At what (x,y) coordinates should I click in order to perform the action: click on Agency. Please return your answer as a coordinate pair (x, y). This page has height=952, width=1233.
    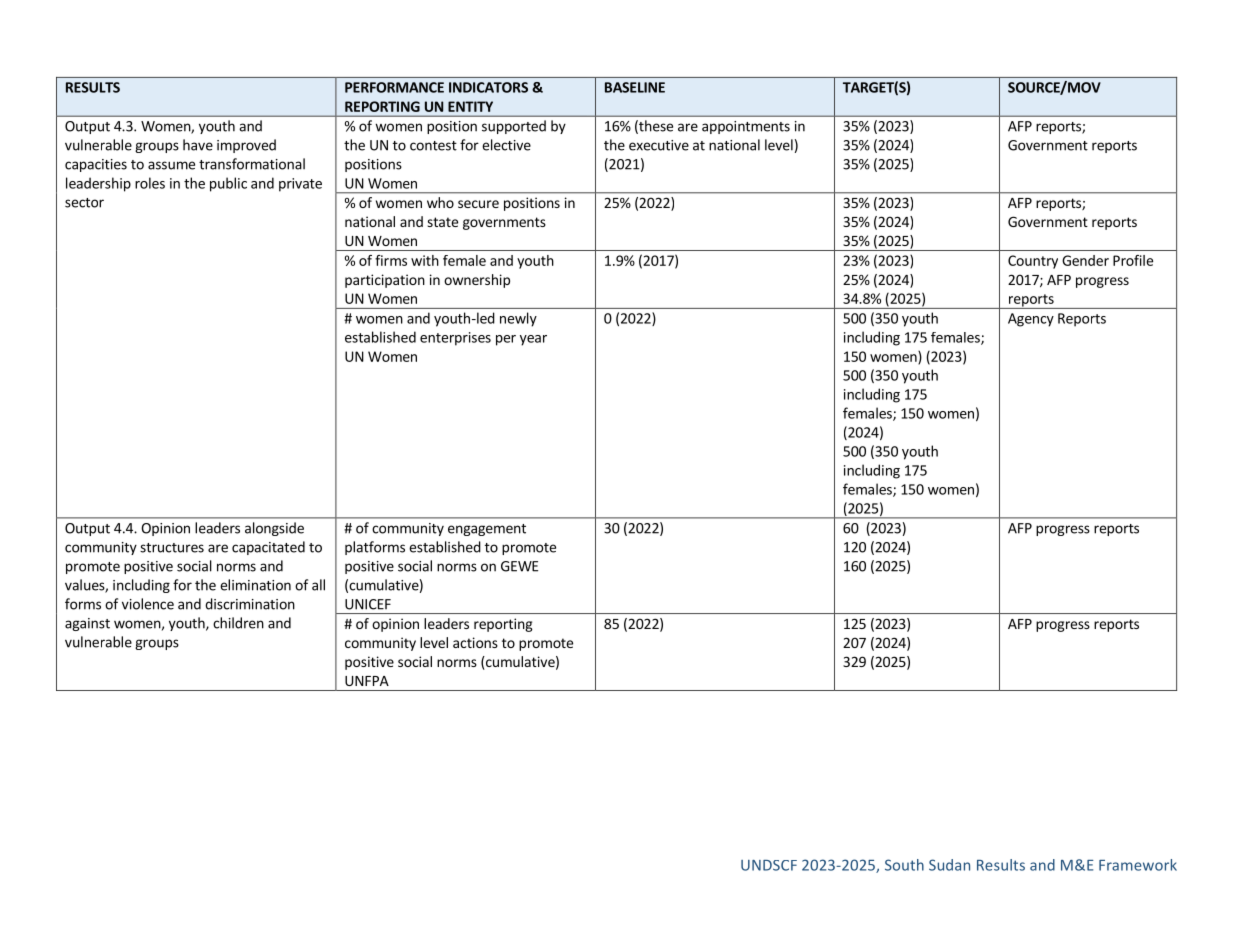
    Looking at the image, I should click on (1031, 320).
